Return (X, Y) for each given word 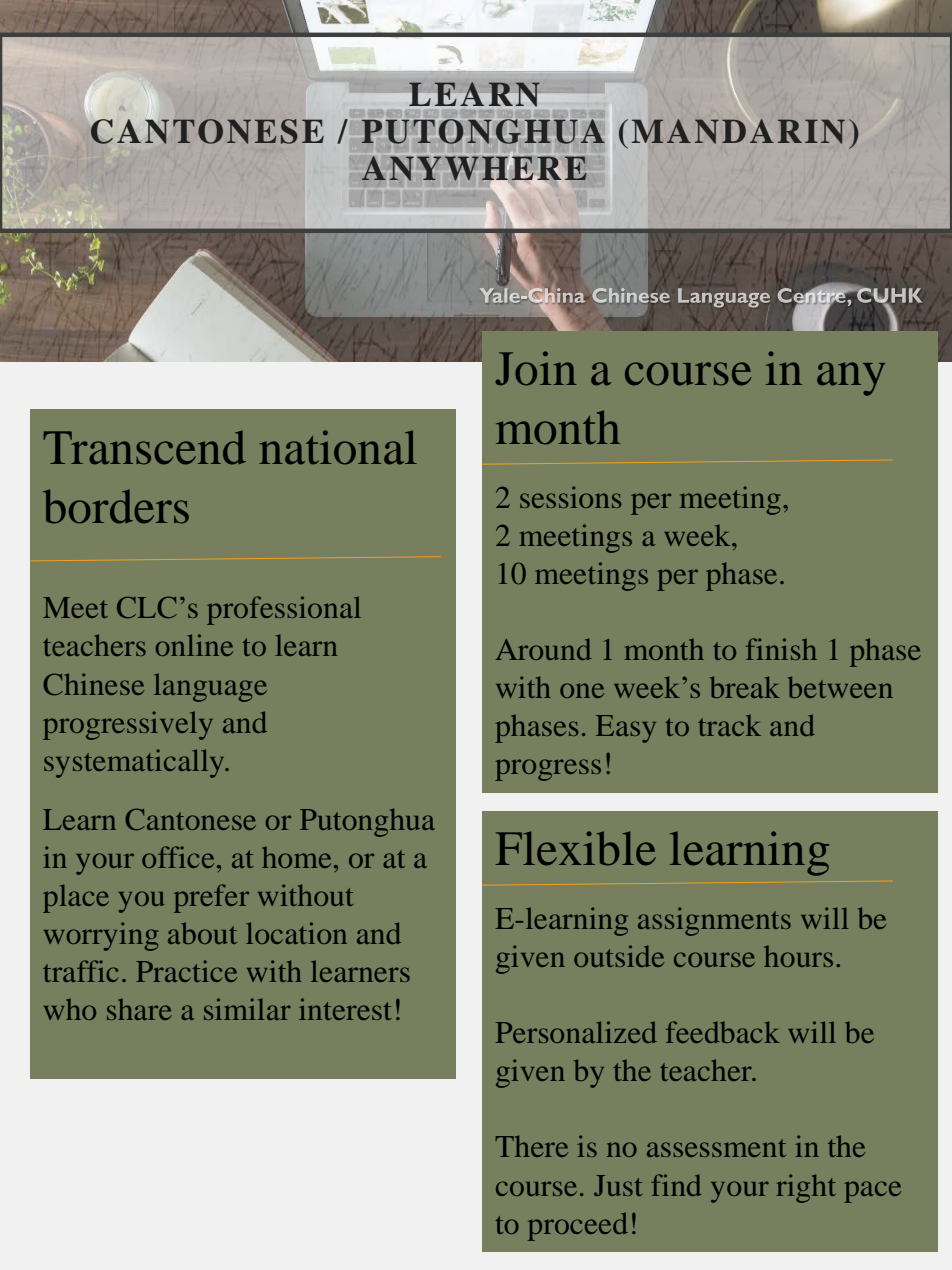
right (806, 1188)
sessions (570, 497)
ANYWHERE (474, 168)
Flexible (575, 848)
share (139, 1009)
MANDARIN (738, 131)
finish (781, 649)
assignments (714, 921)
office (178, 857)
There (531, 1146)
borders (116, 506)
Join (536, 368)
